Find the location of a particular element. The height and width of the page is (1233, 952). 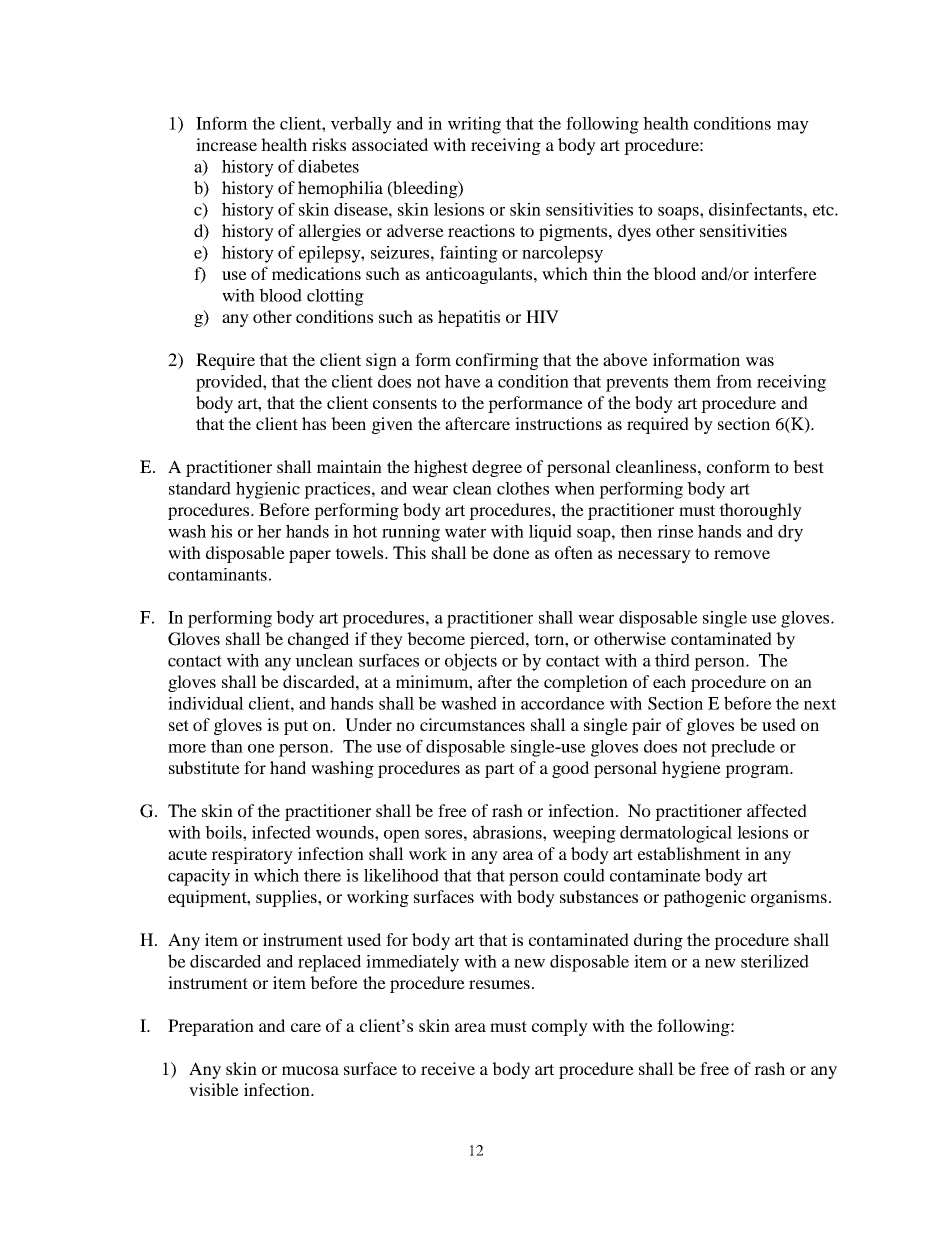

receive is located at coordinates (448, 1068).
